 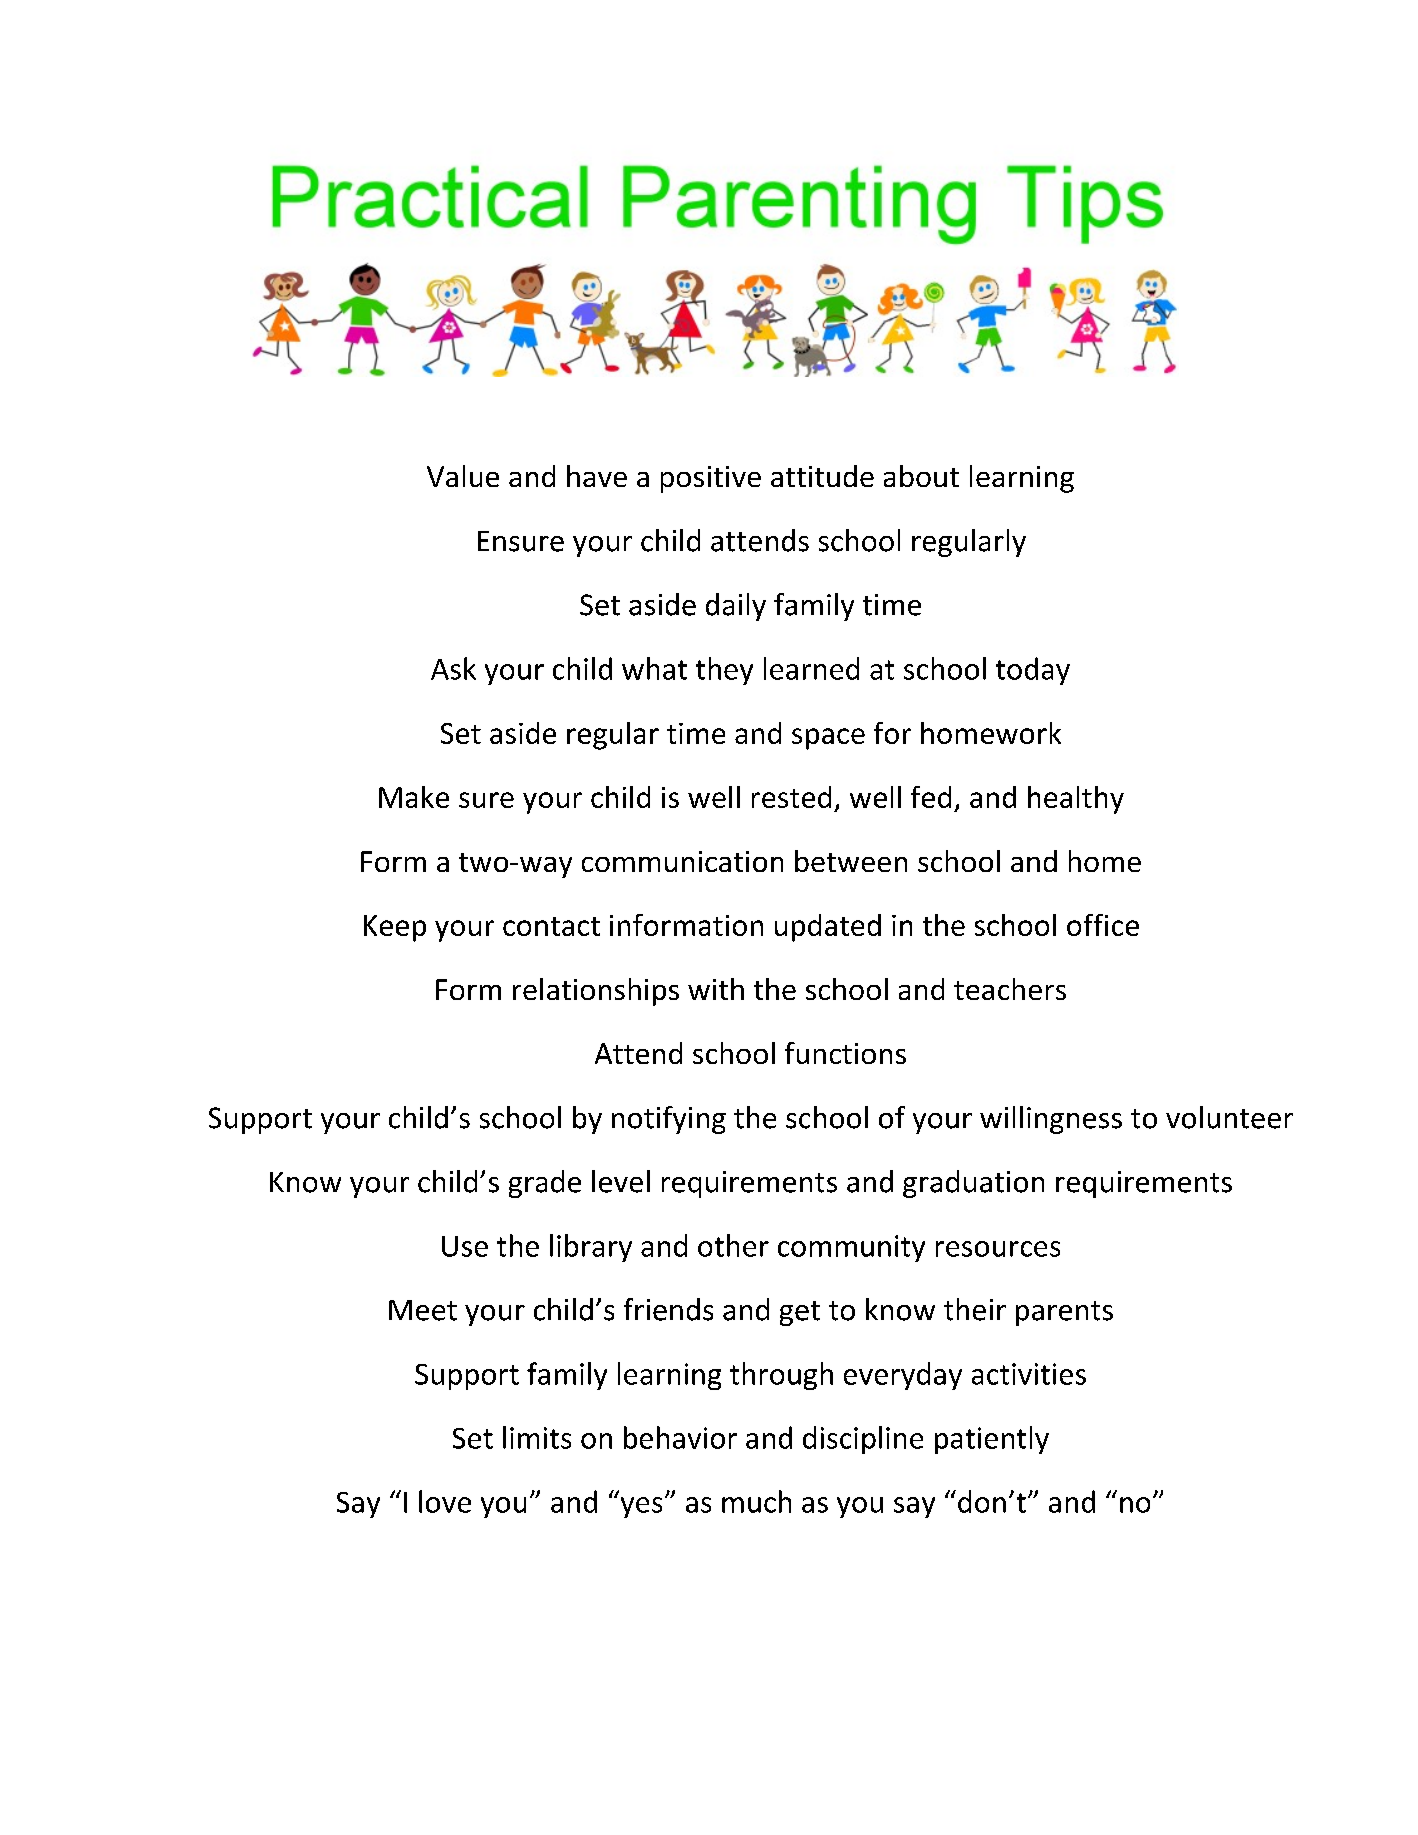 I want to click on much, so click(x=756, y=1501).
